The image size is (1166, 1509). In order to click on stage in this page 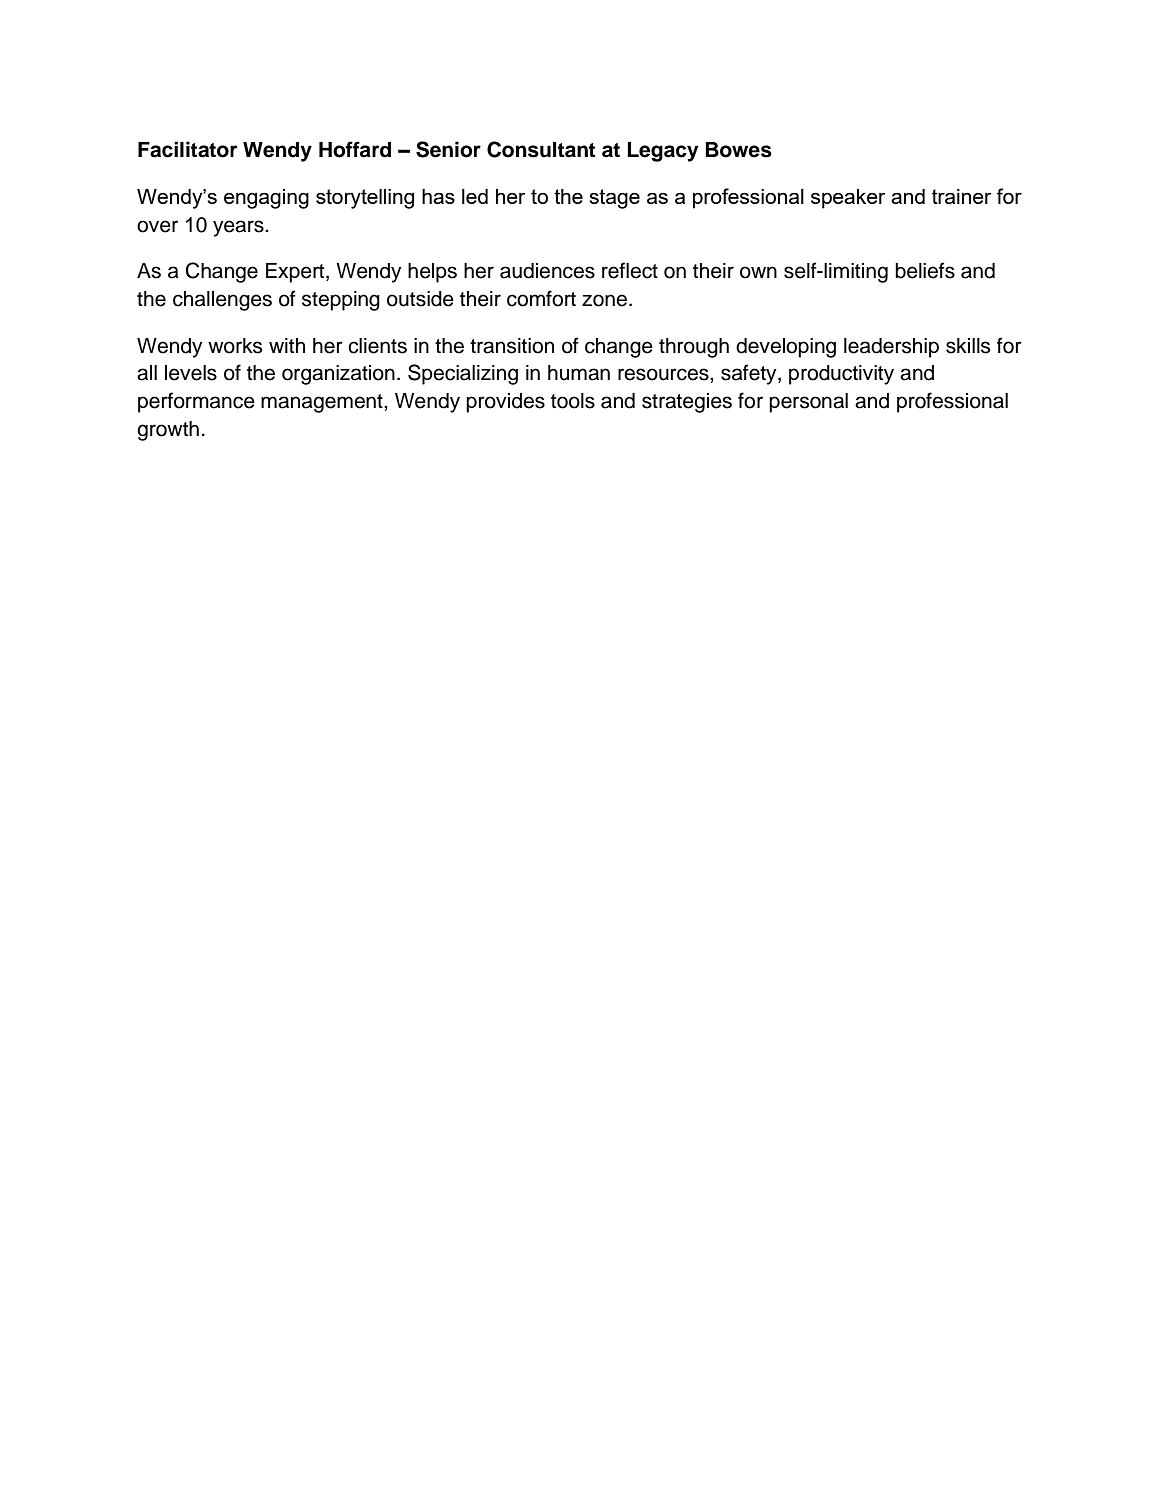, I will do `click(614, 199)`.
